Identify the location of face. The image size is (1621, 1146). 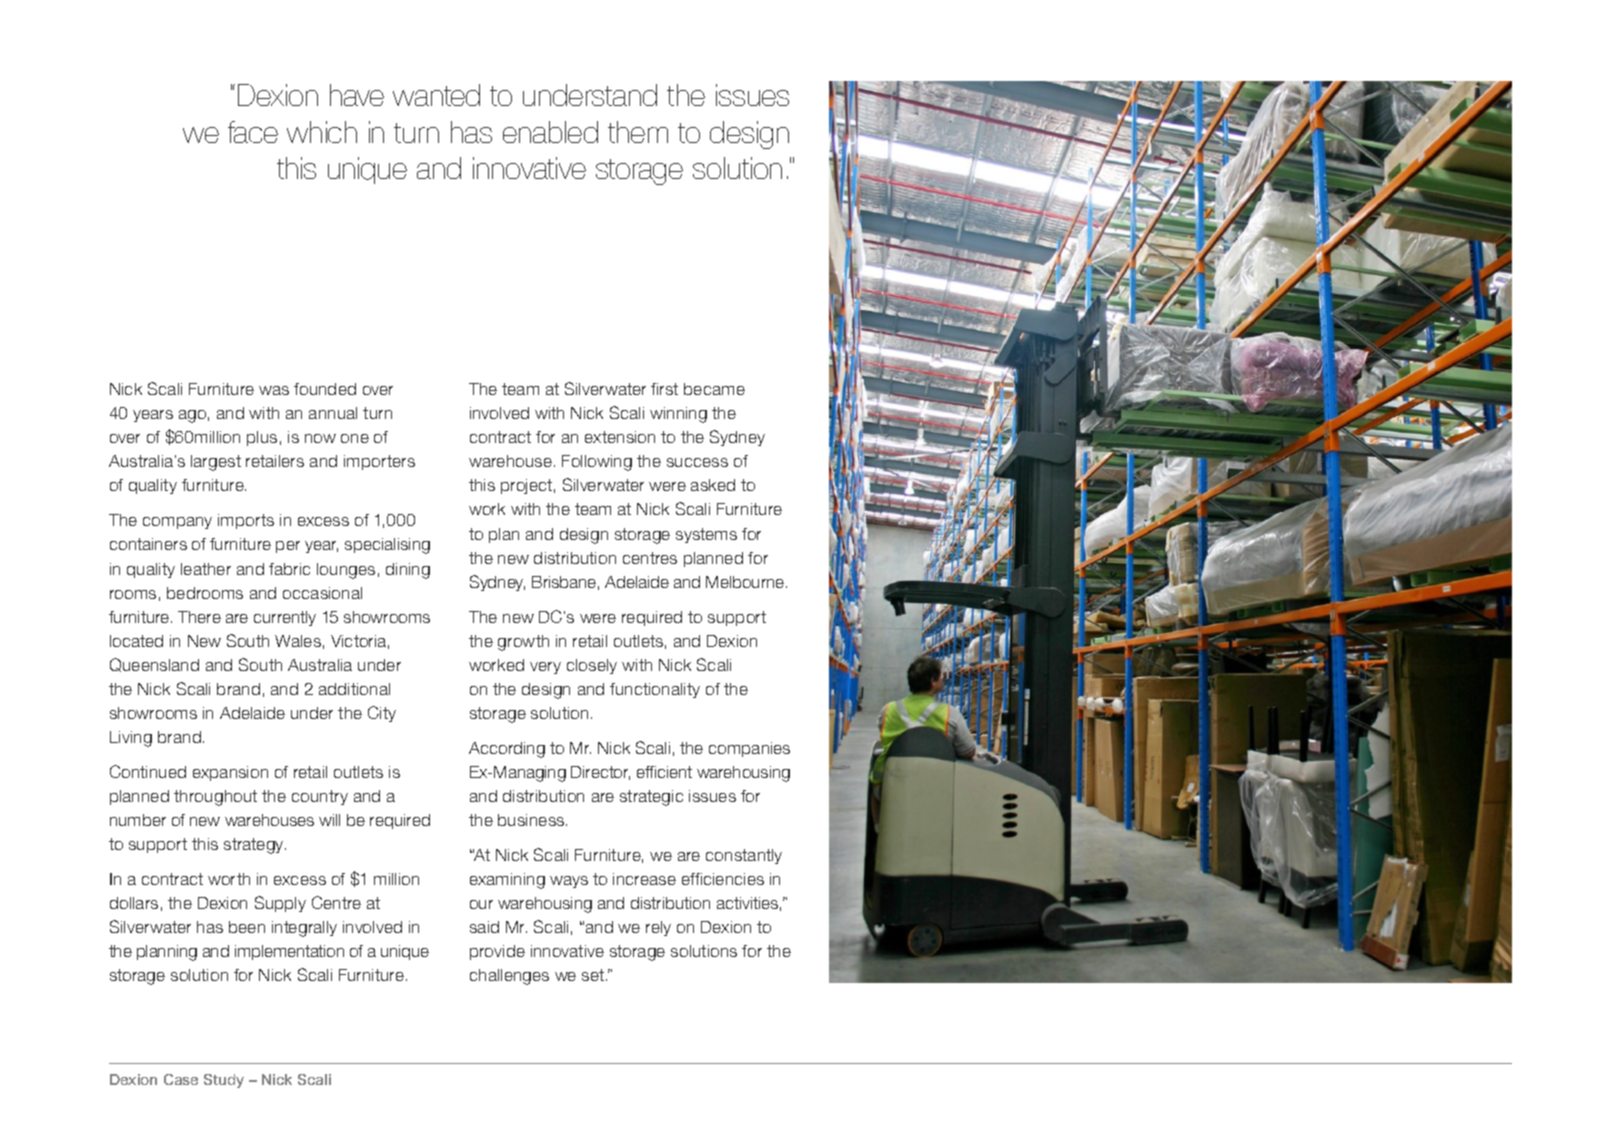
(253, 132).
